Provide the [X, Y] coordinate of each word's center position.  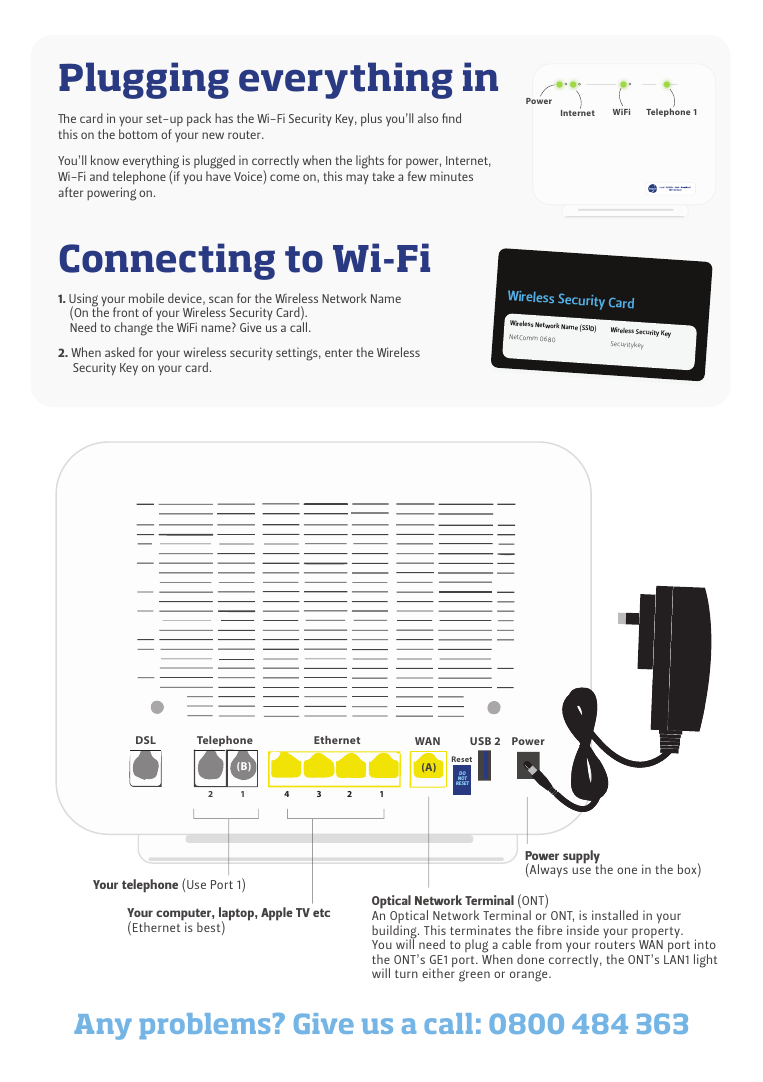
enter [339, 353]
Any [103, 1027]
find [451, 118]
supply [582, 858]
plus [371, 119]
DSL [146, 740]
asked [120, 352]
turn [406, 974]
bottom [138, 134]
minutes [451, 176]
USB [480, 741]
